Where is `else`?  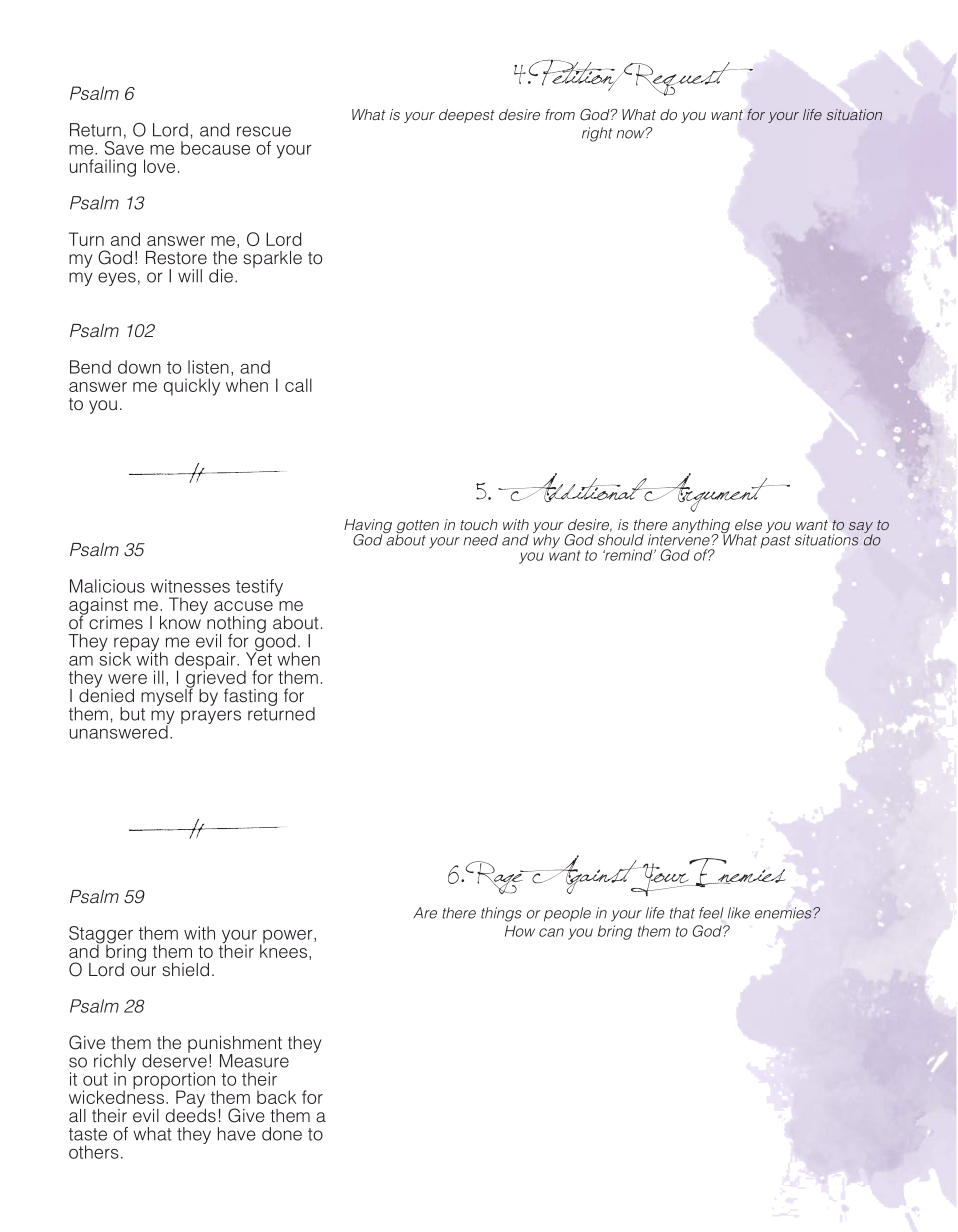
else is located at coordinates (748, 524).
